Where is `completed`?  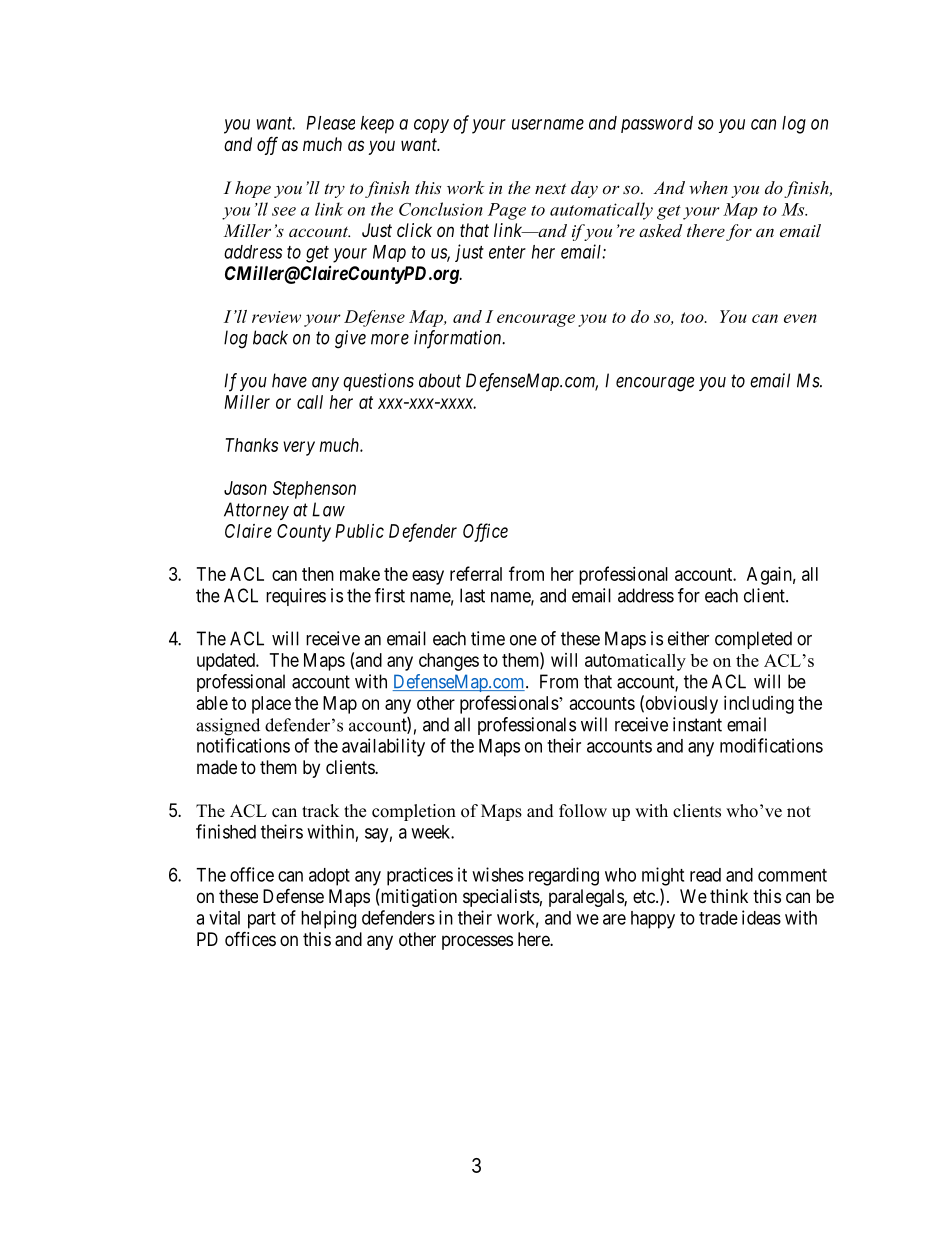
completed is located at coordinates (753, 640).
